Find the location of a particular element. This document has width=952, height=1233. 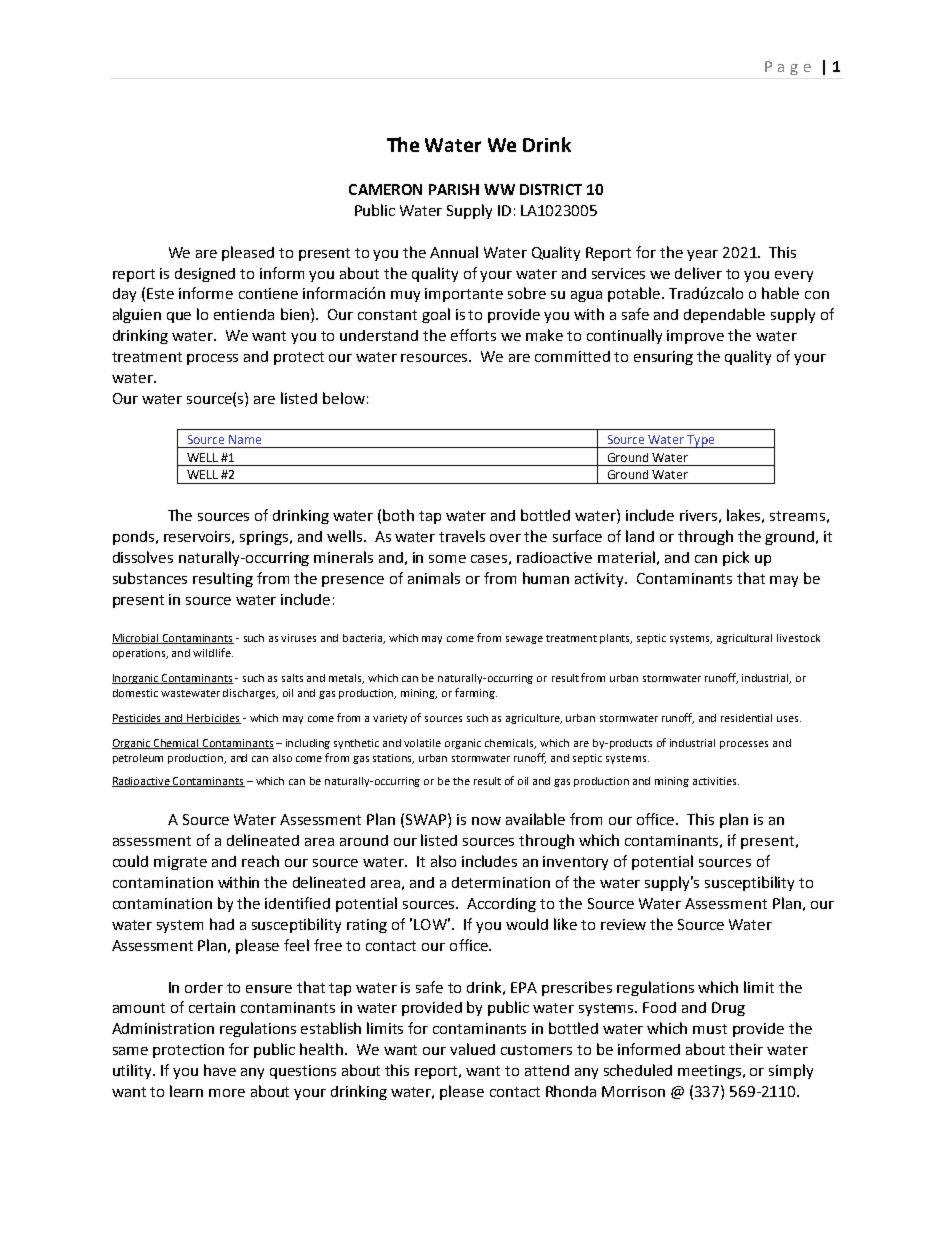

Type is located at coordinates (701, 441).
